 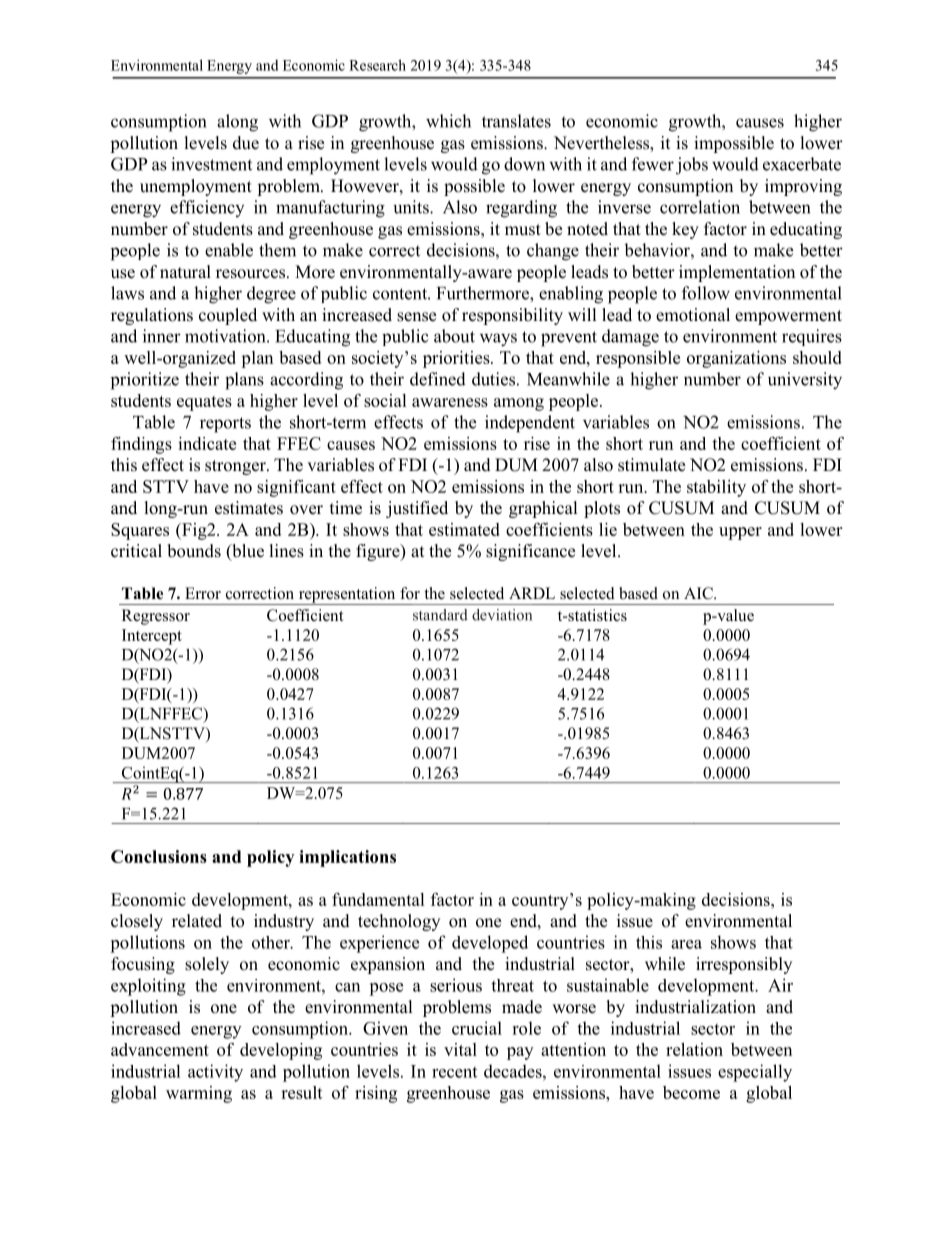 I want to click on jobs, so click(x=692, y=166).
